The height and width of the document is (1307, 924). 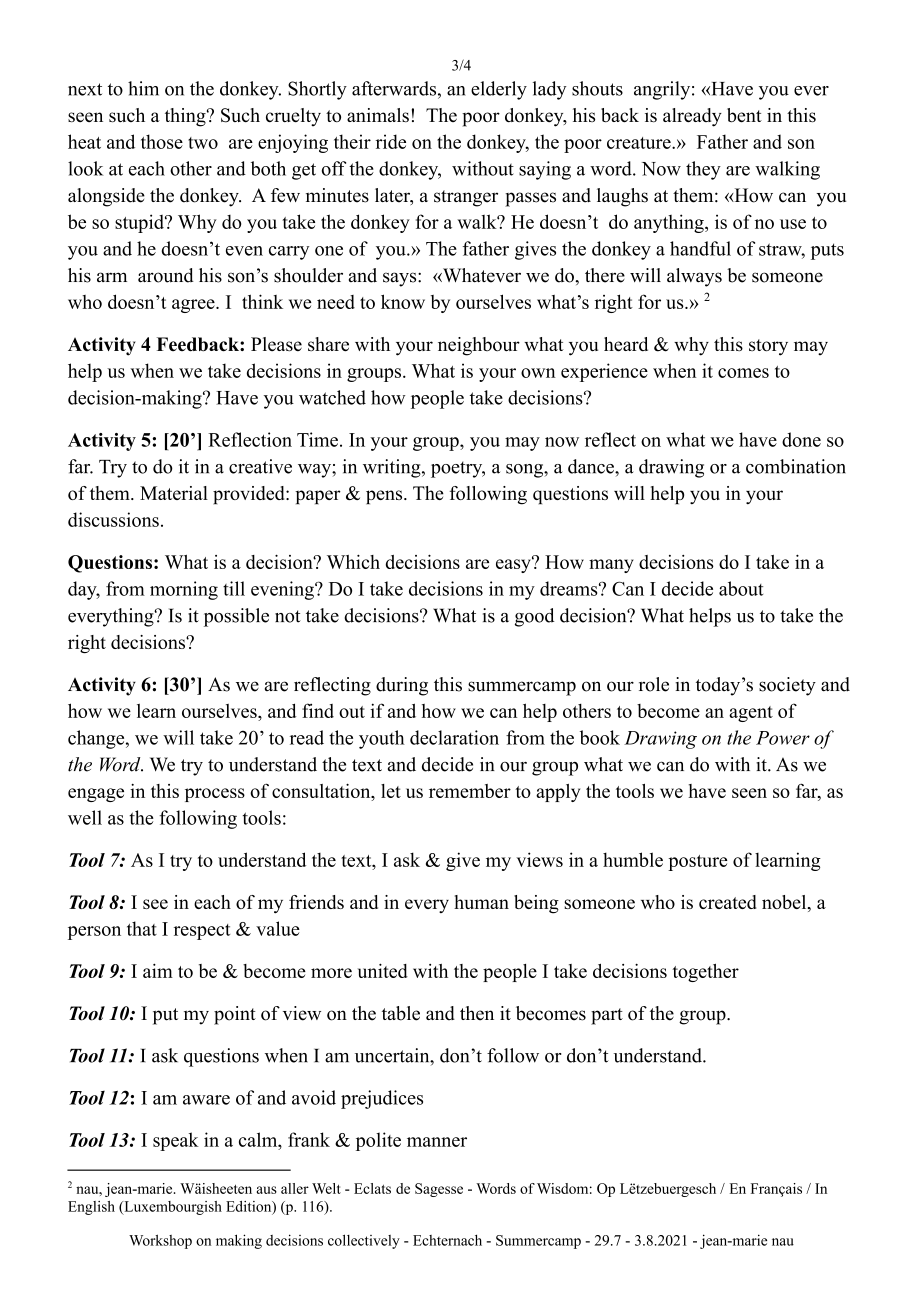 I want to click on during, so click(x=402, y=686).
